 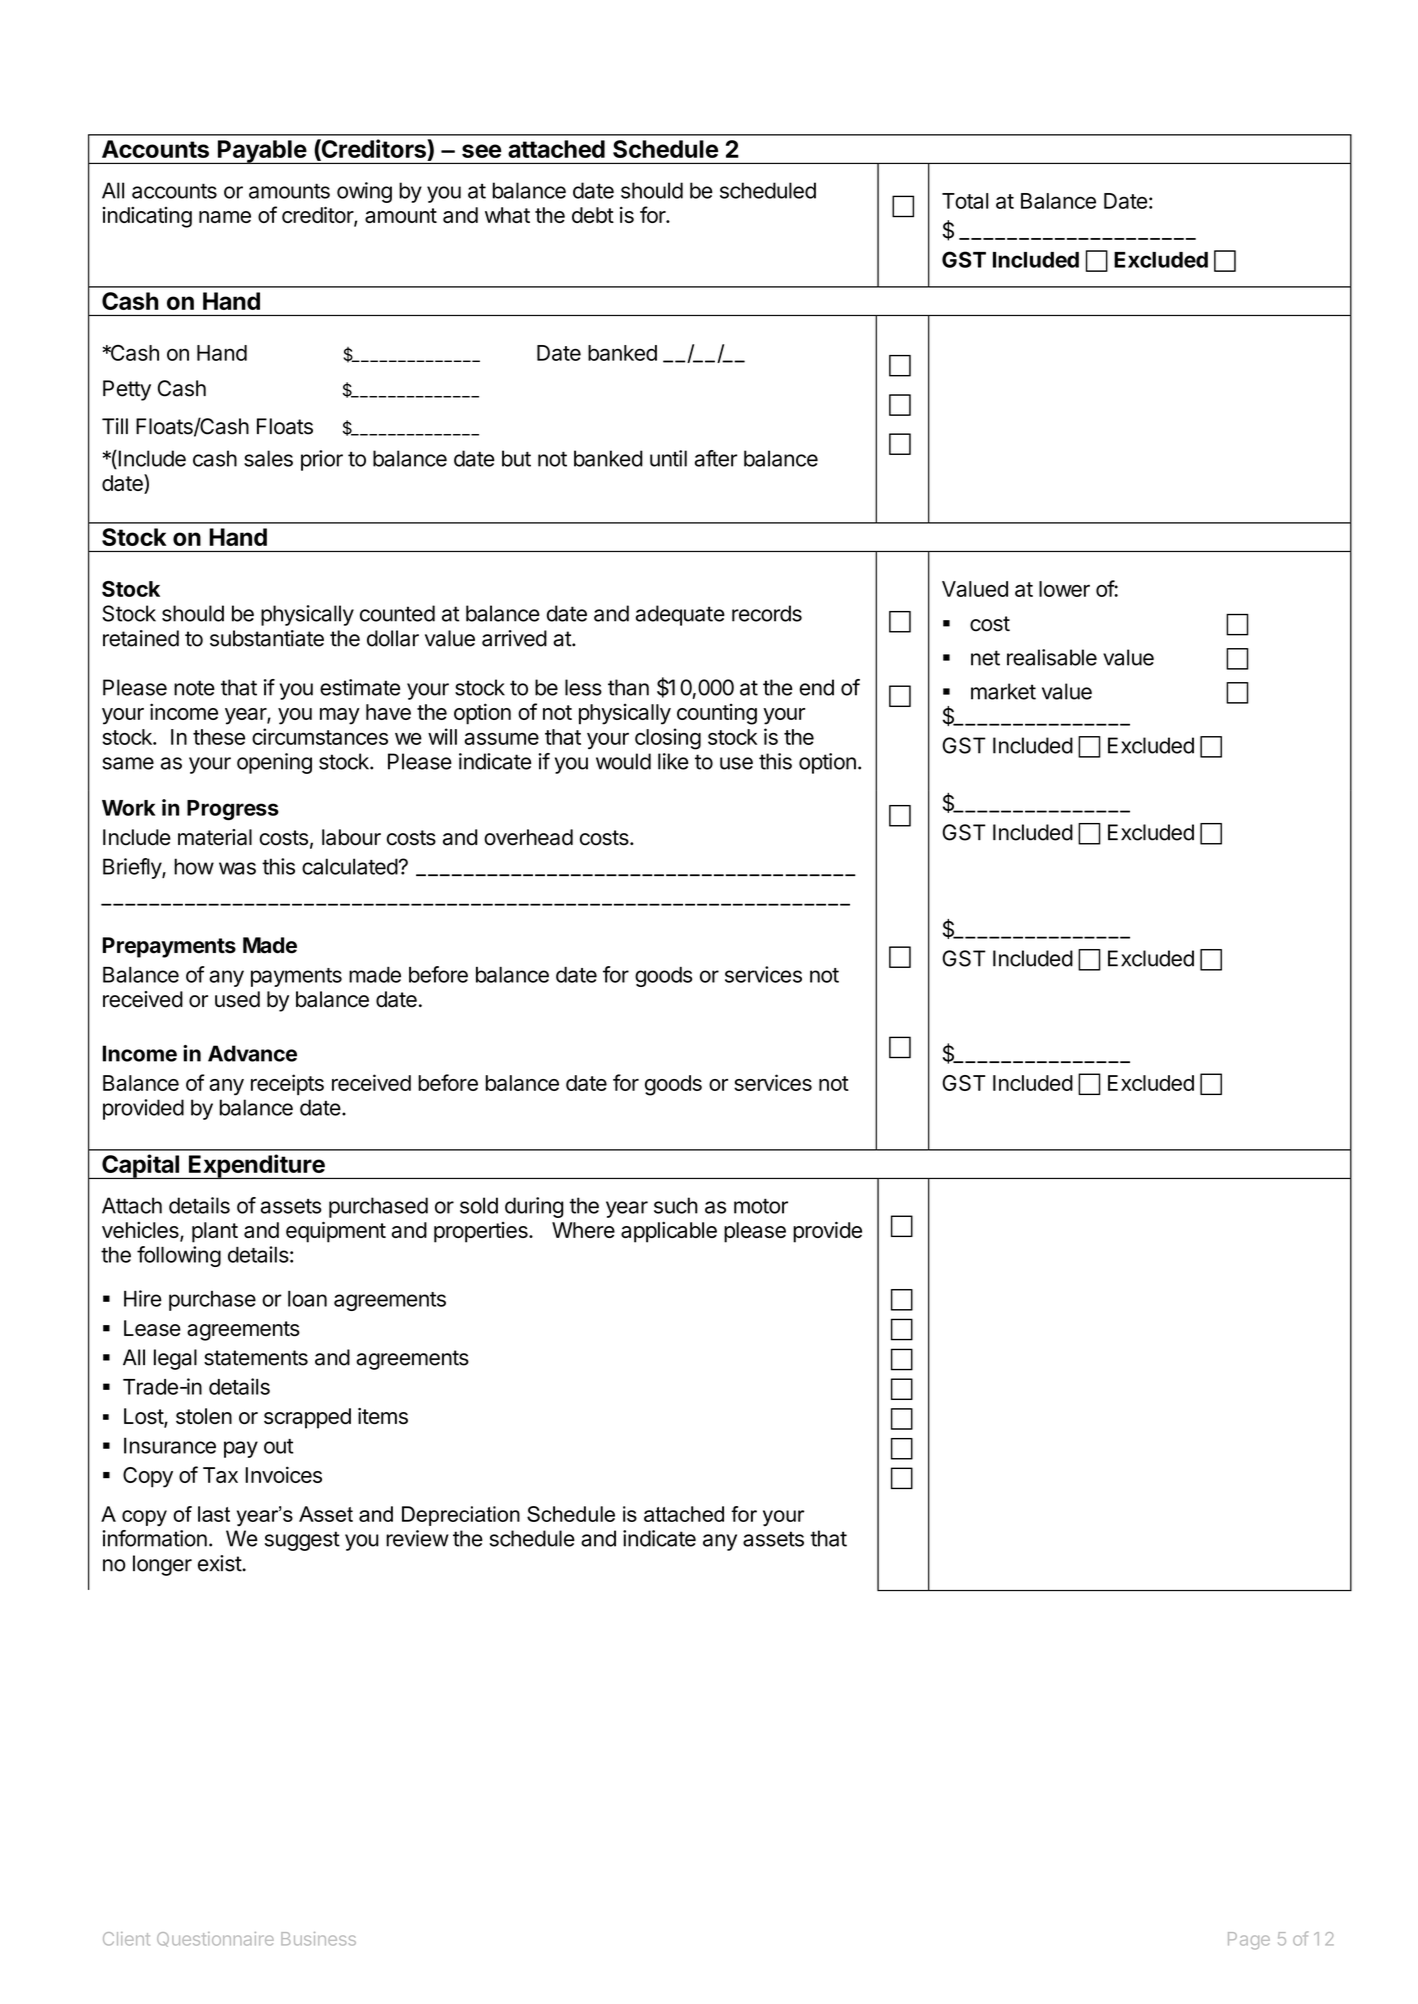 I want to click on name, so click(x=225, y=217).
